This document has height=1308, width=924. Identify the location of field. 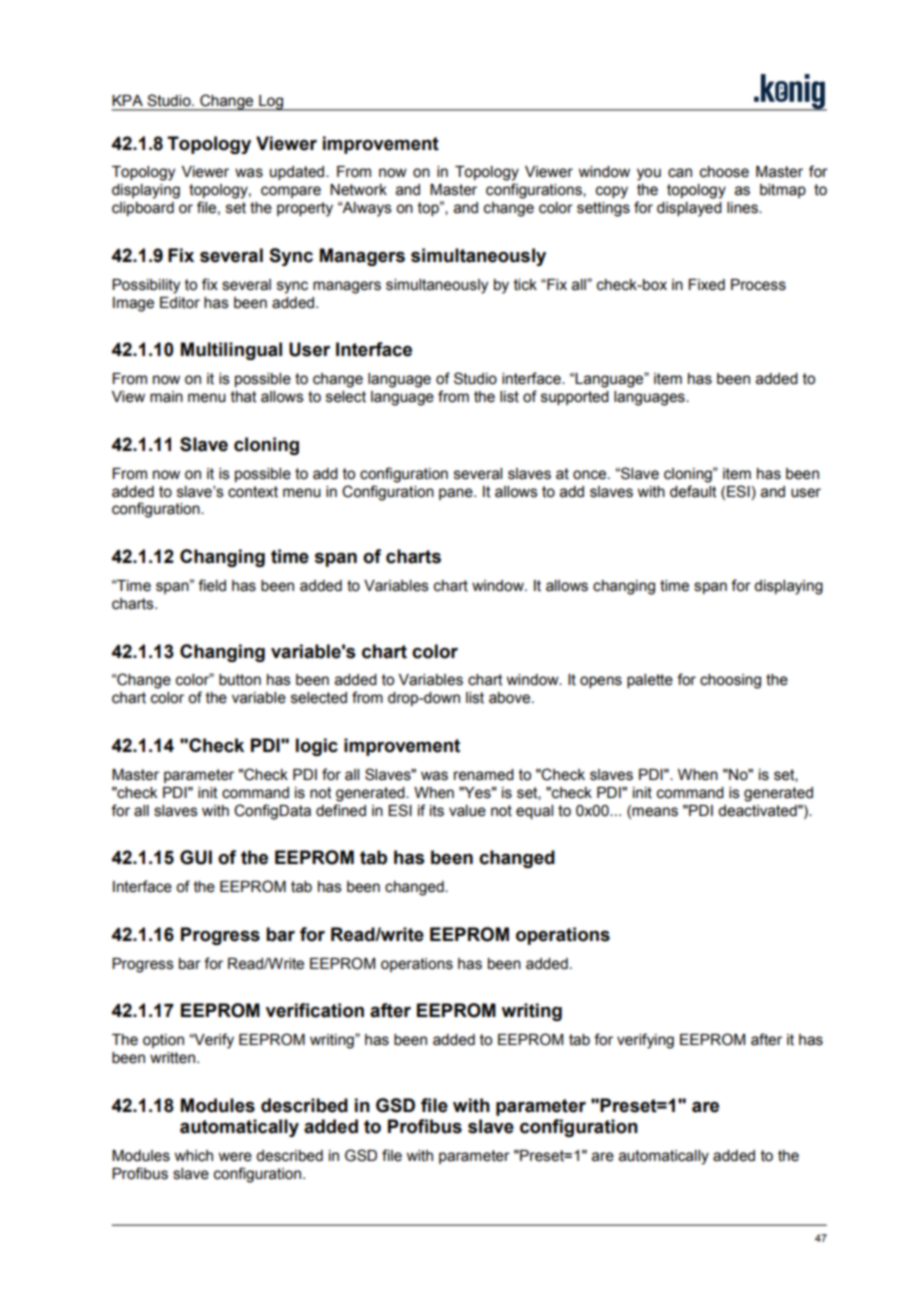
(212, 585).
